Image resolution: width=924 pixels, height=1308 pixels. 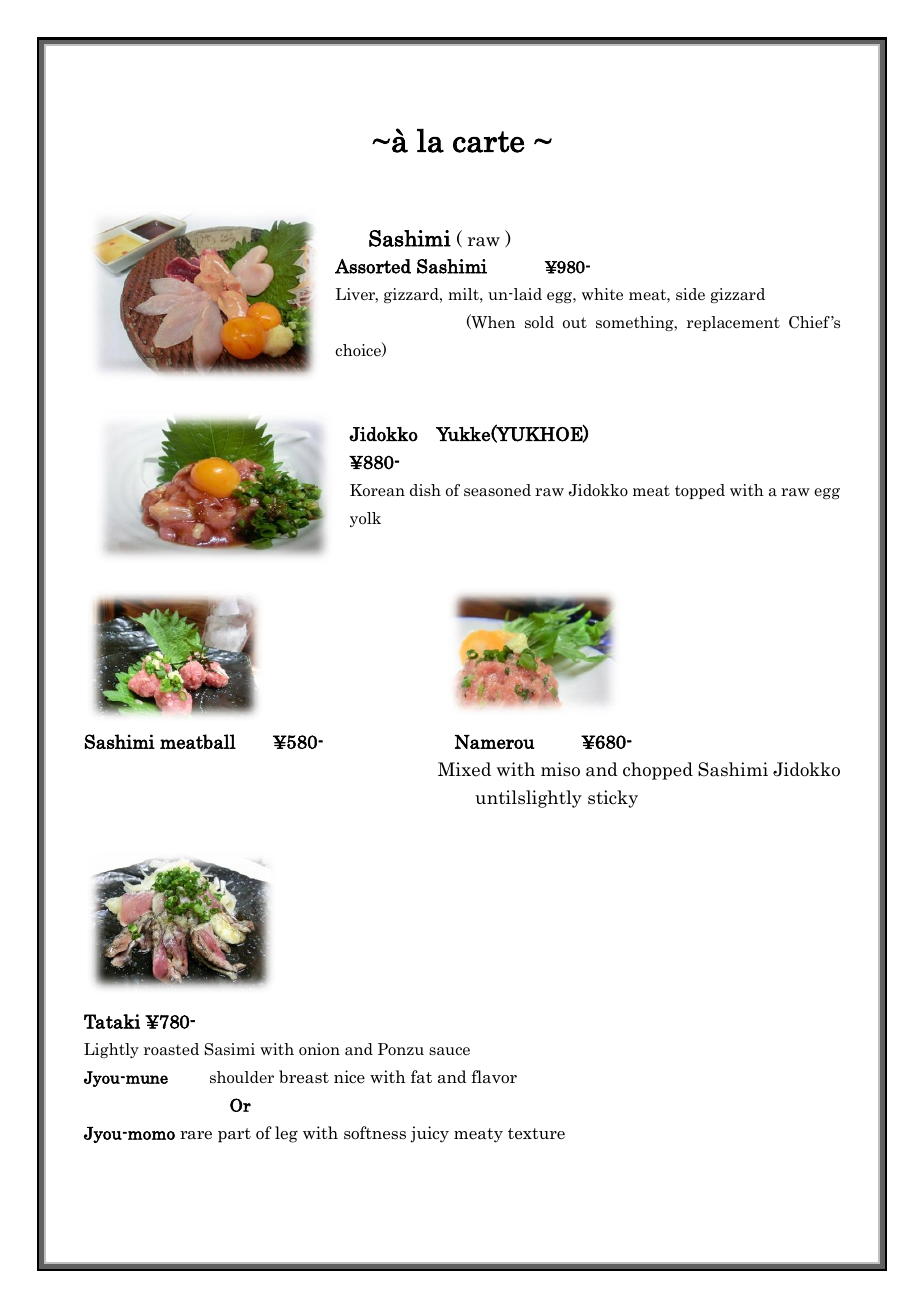 What do you see at coordinates (700, 491) in the document?
I see `topped` at bounding box center [700, 491].
